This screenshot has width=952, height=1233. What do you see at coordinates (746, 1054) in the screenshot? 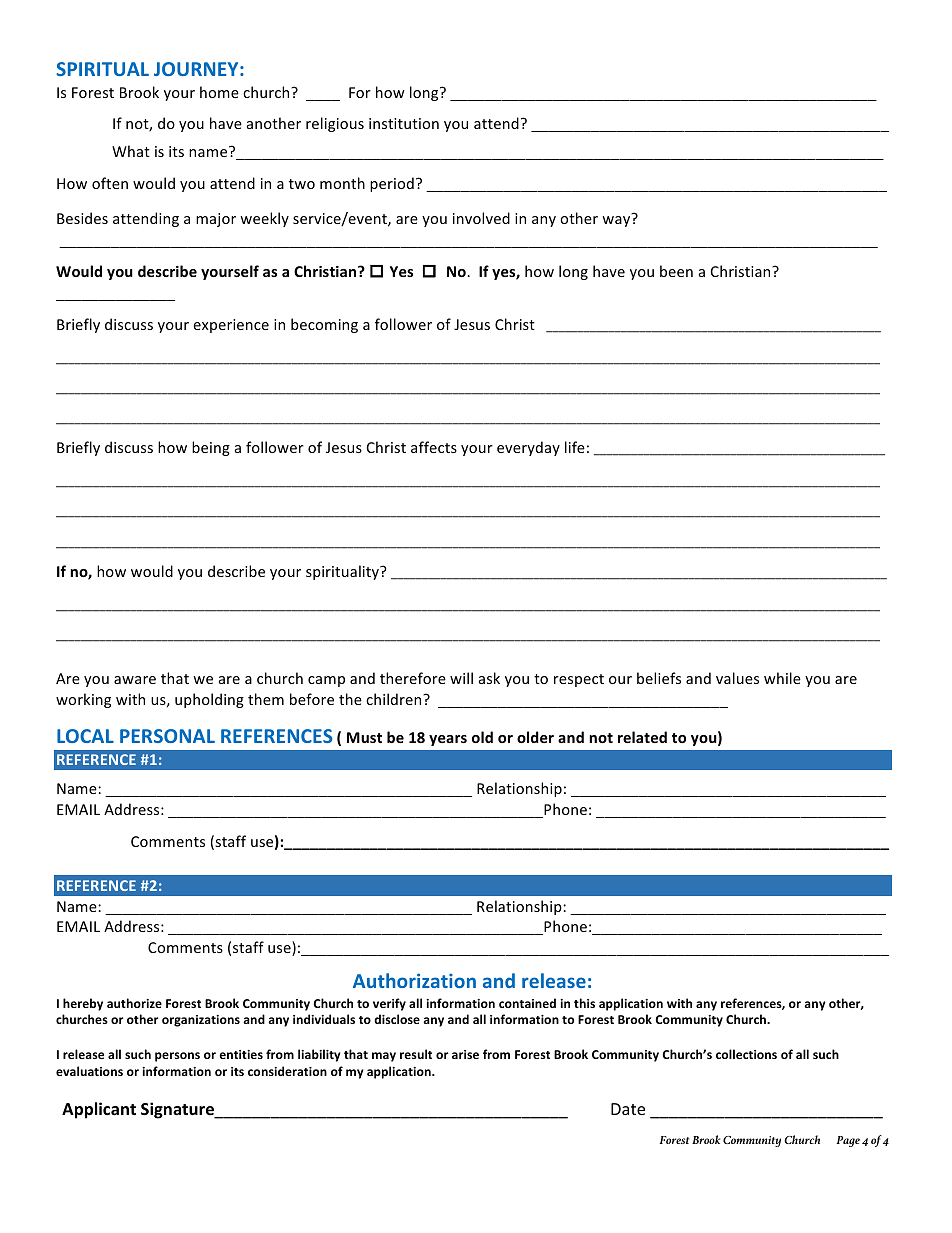
I see `collections` at bounding box center [746, 1054].
